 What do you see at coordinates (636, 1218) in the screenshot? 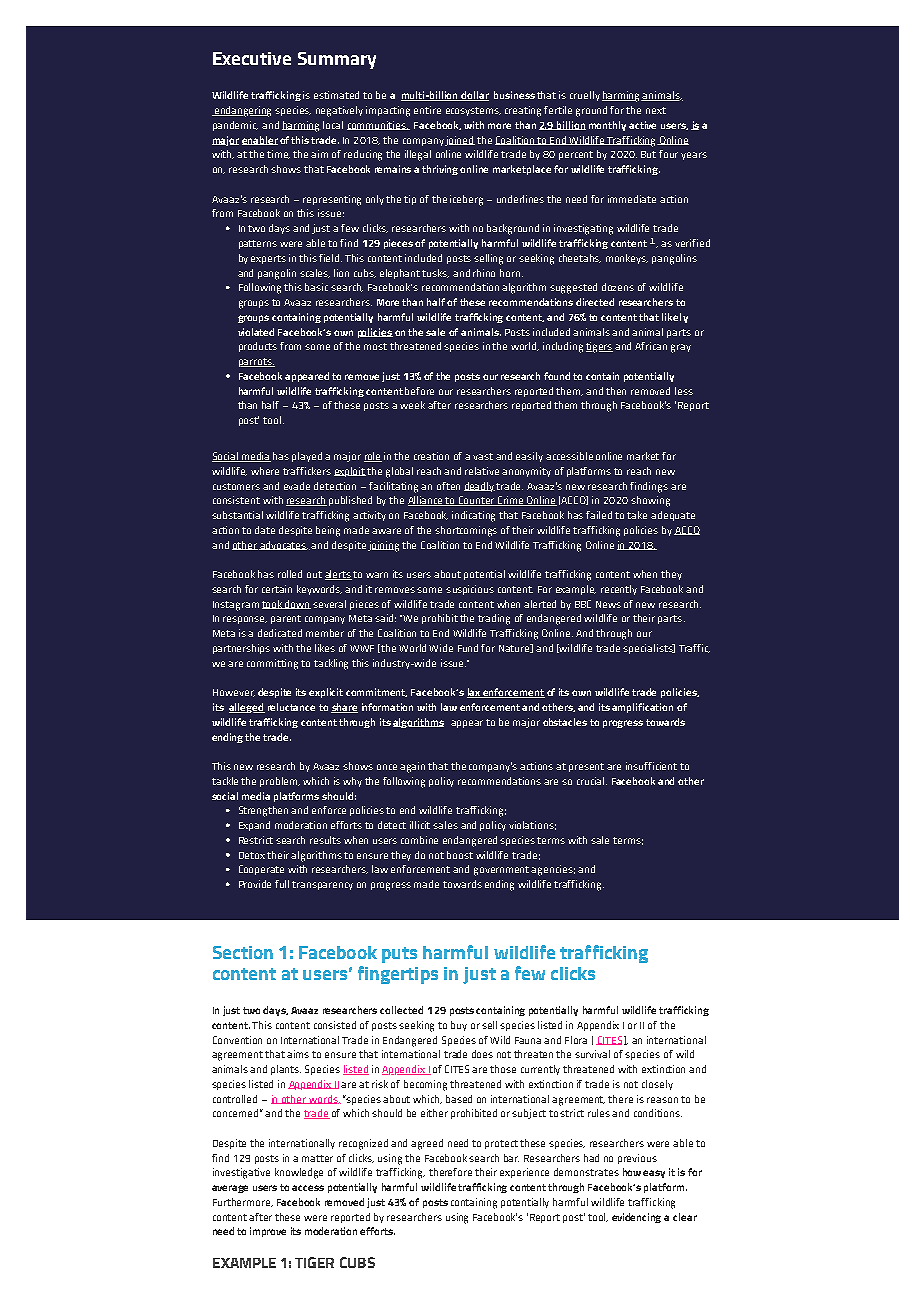
I see `evidencing` at bounding box center [636, 1218].
